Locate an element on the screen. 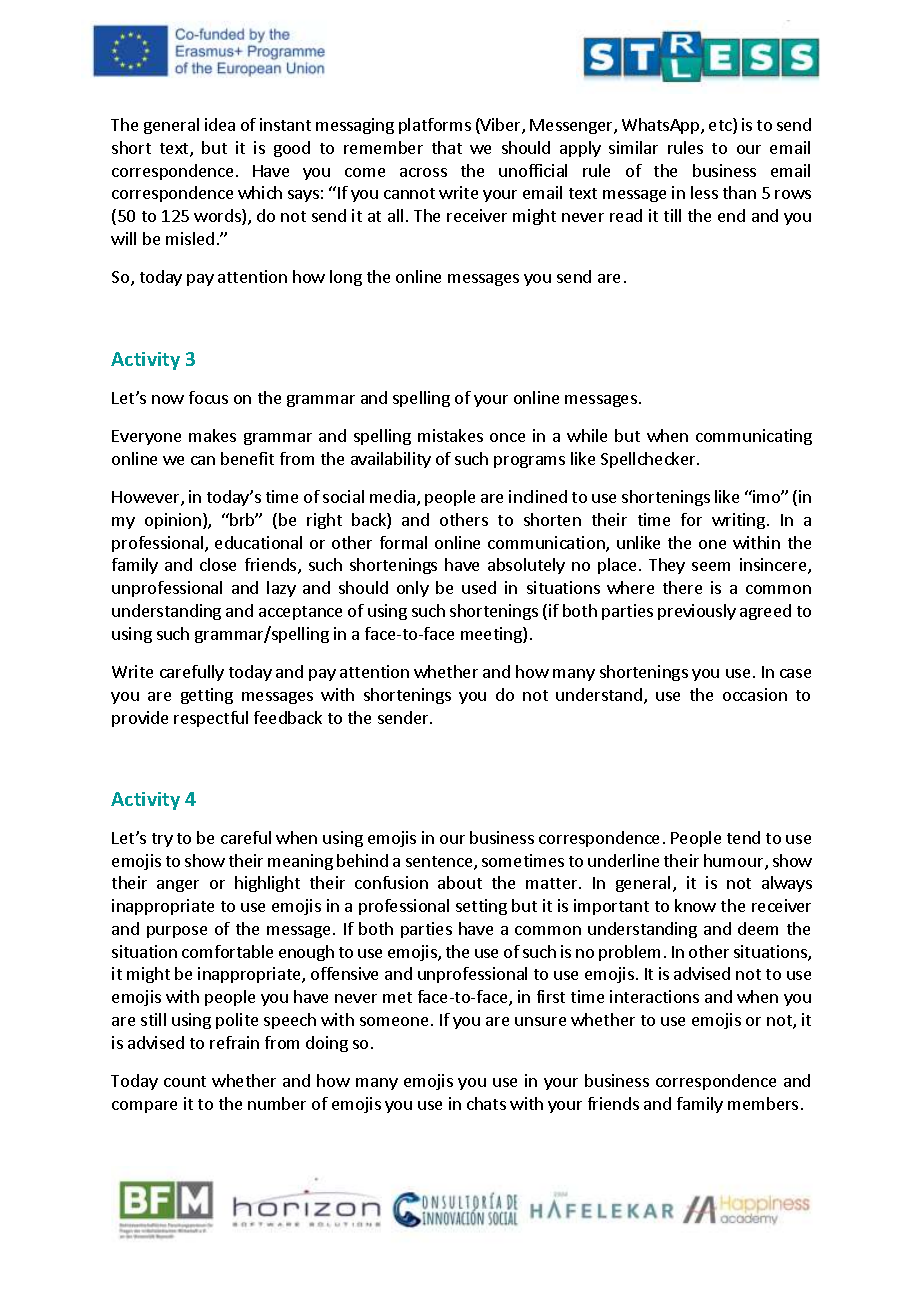 This screenshot has height=1308, width=924. mistakes is located at coordinates (450, 435).
